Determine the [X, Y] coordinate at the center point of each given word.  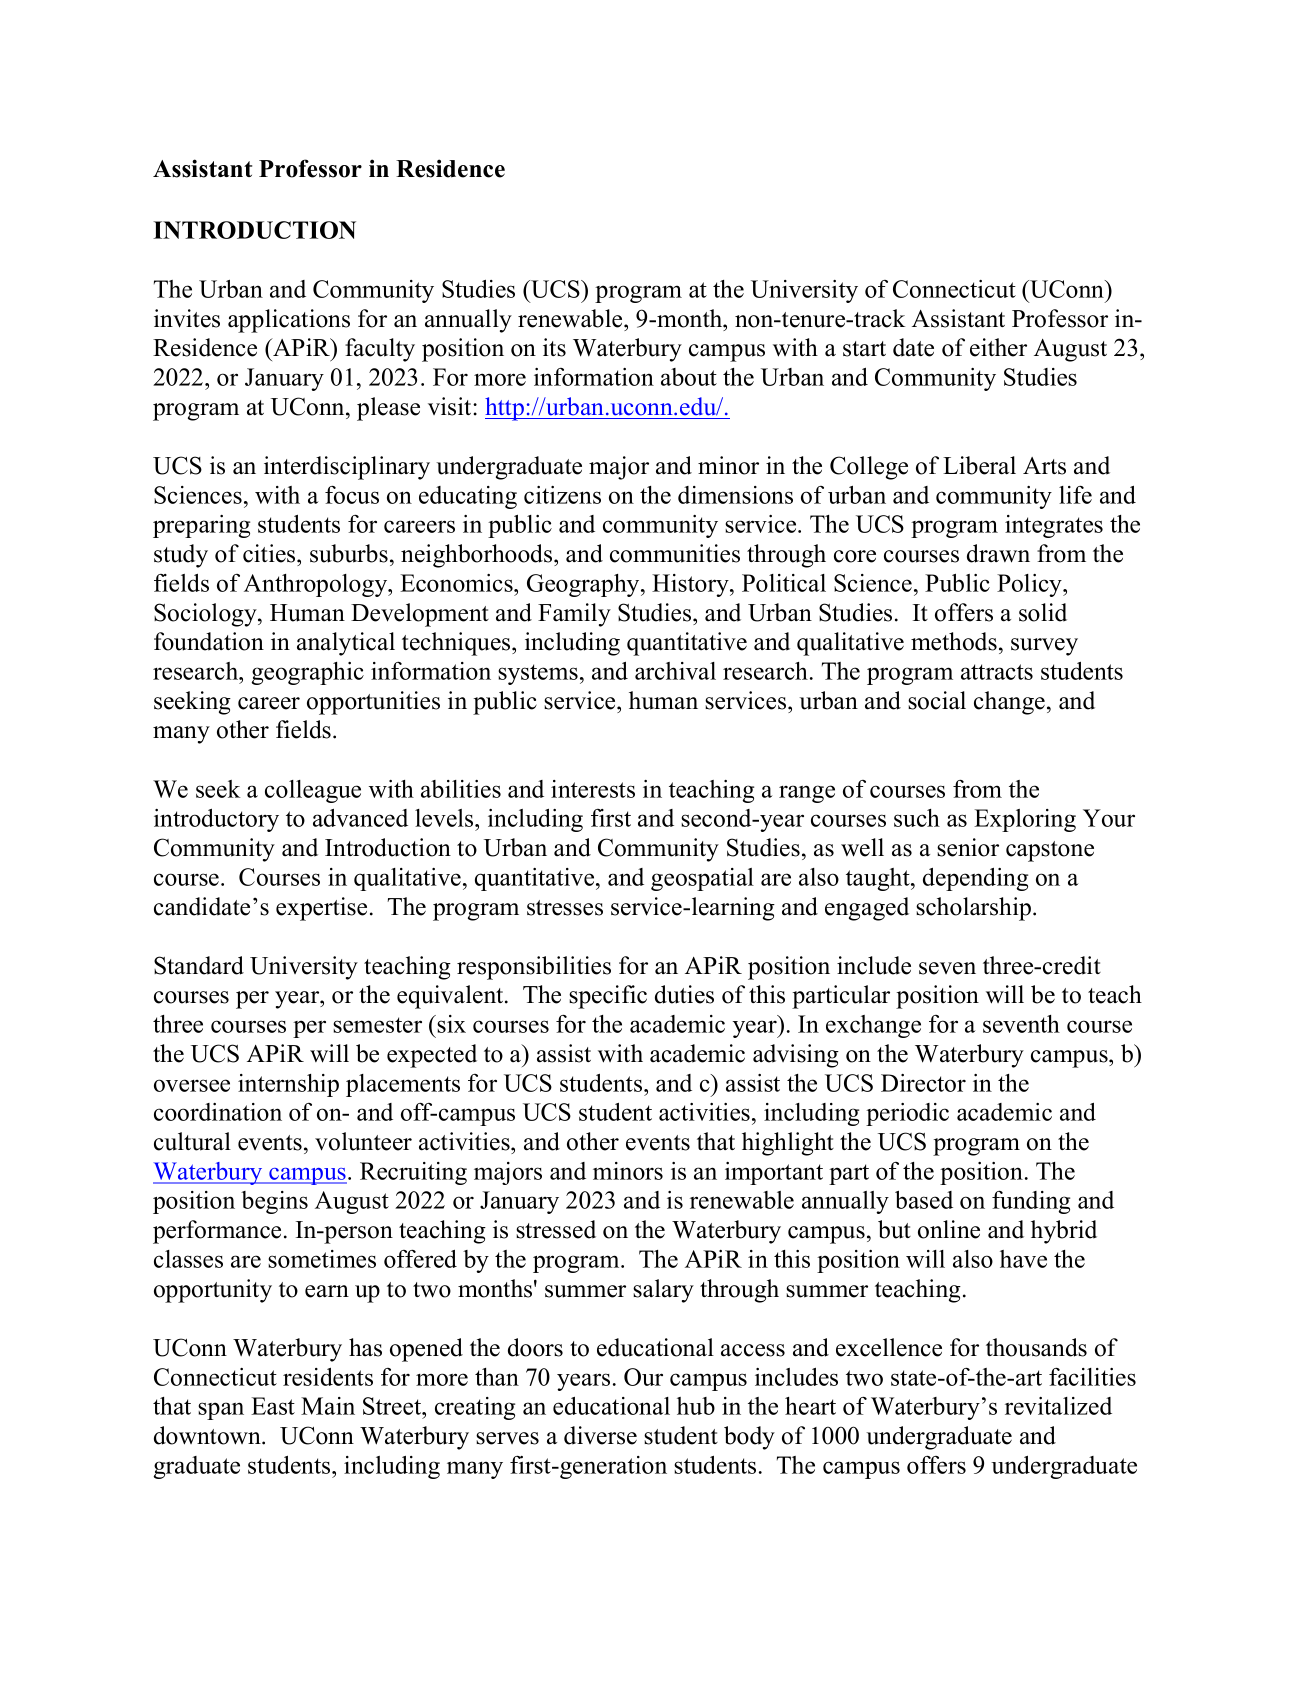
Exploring [1025, 820]
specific [608, 997]
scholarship [975, 909]
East [273, 1406]
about [689, 377]
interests [593, 789]
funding [1031, 1202]
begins [274, 1202]
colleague [313, 791]
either [998, 347]
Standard [199, 965]
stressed [556, 1229]
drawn [998, 553]
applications [289, 321]
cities [270, 553]
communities [675, 553]
